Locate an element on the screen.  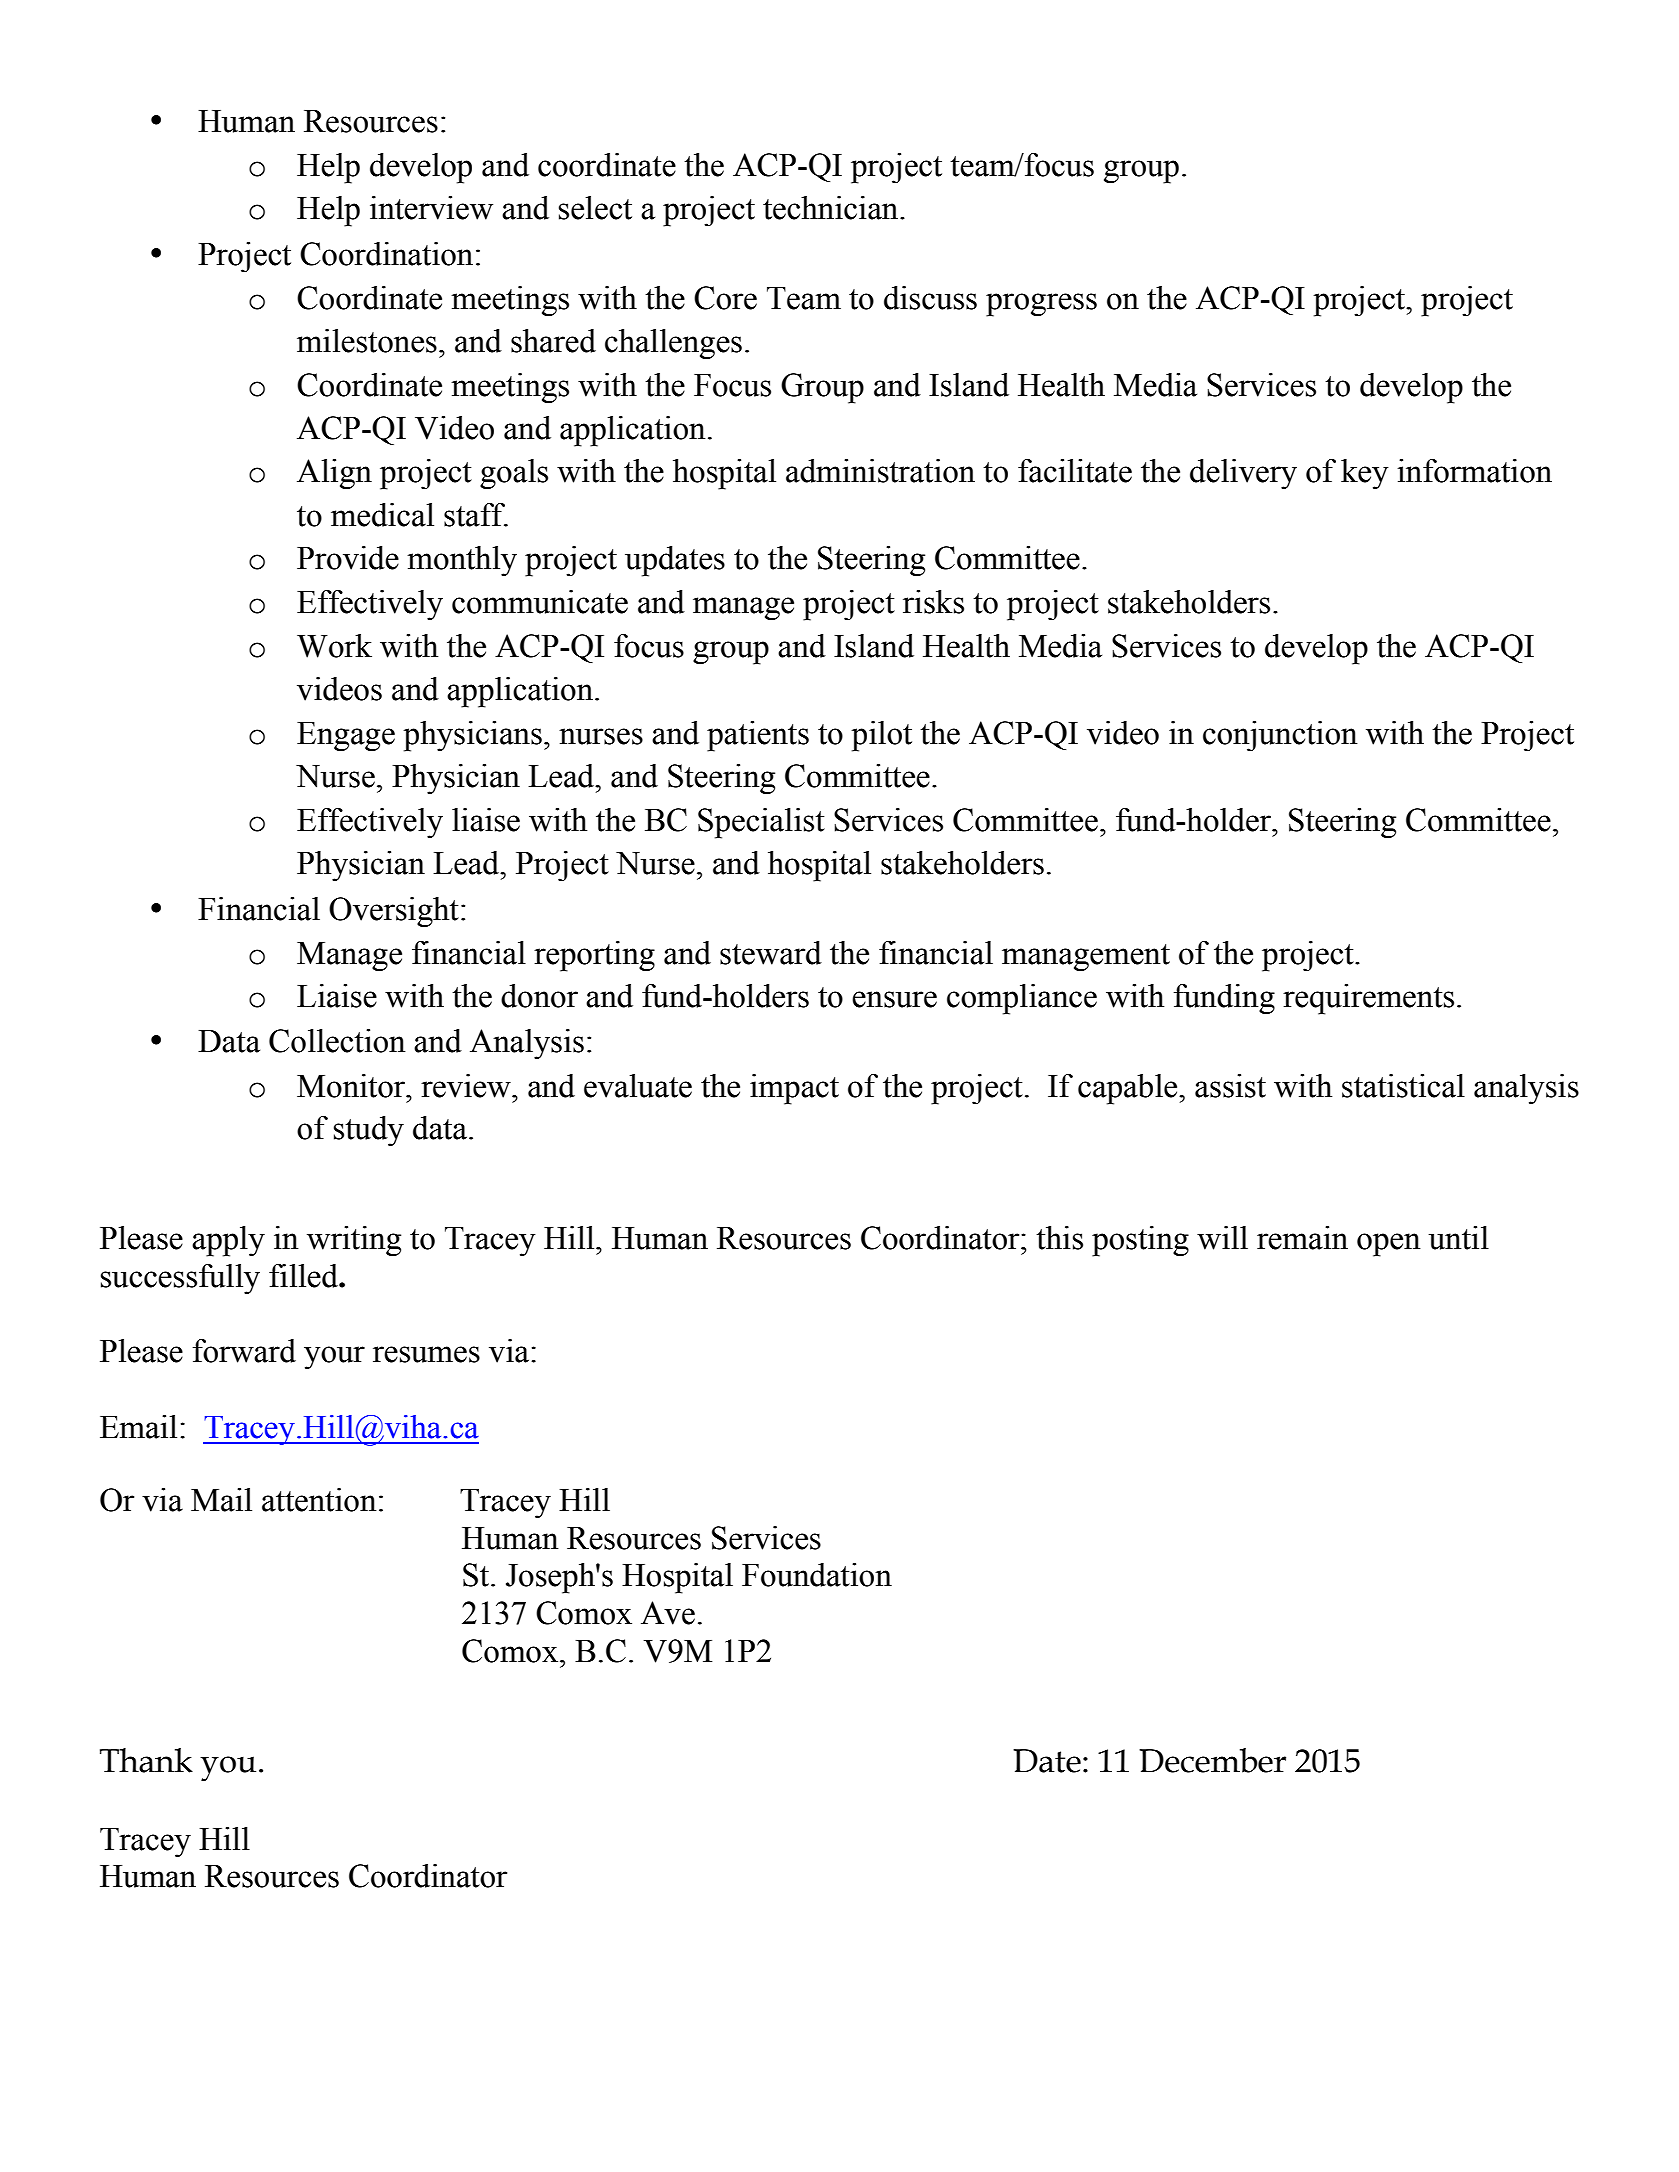
progress is located at coordinates (1041, 305).
